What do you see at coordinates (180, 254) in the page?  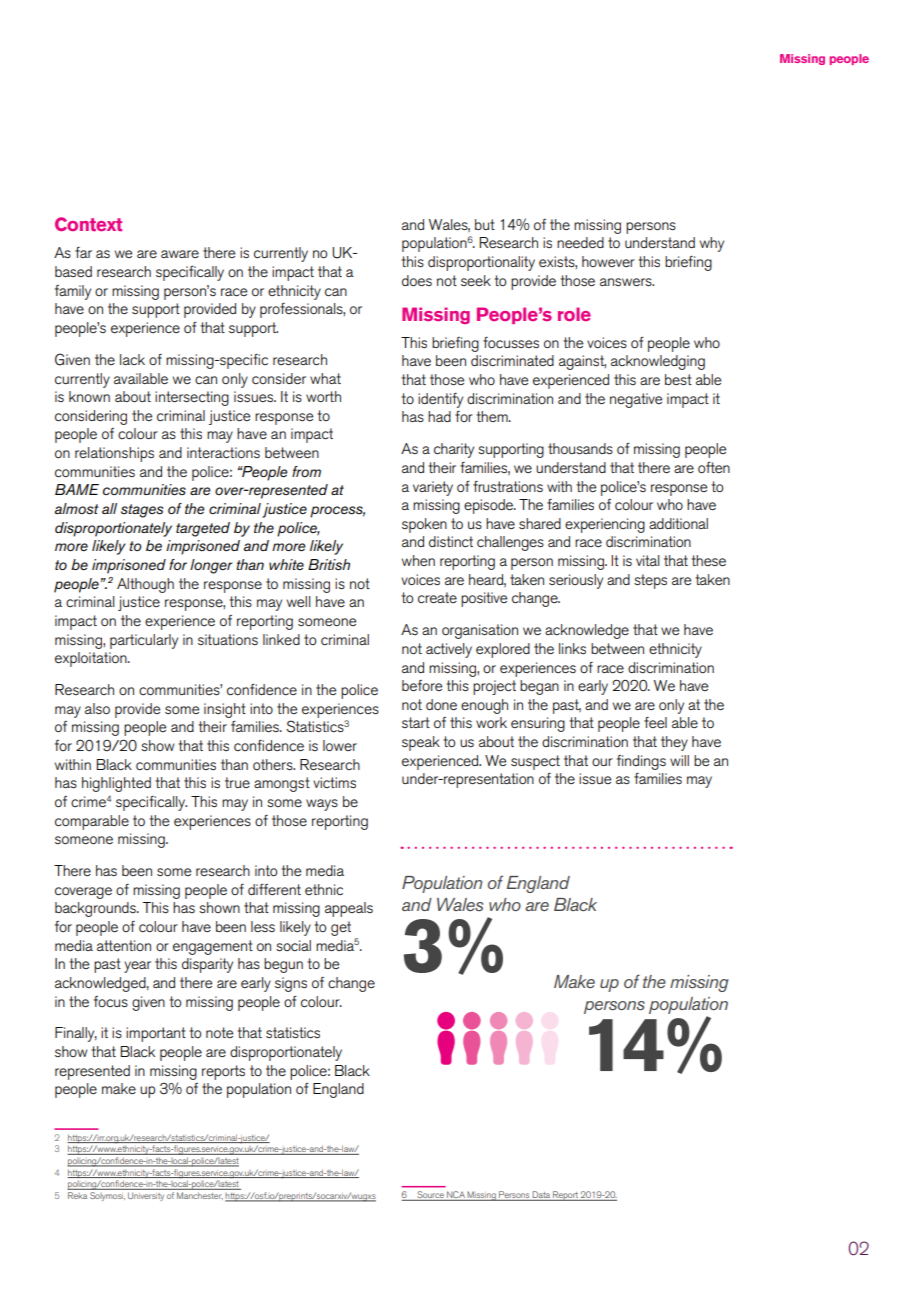 I see `aware` at bounding box center [180, 254].
